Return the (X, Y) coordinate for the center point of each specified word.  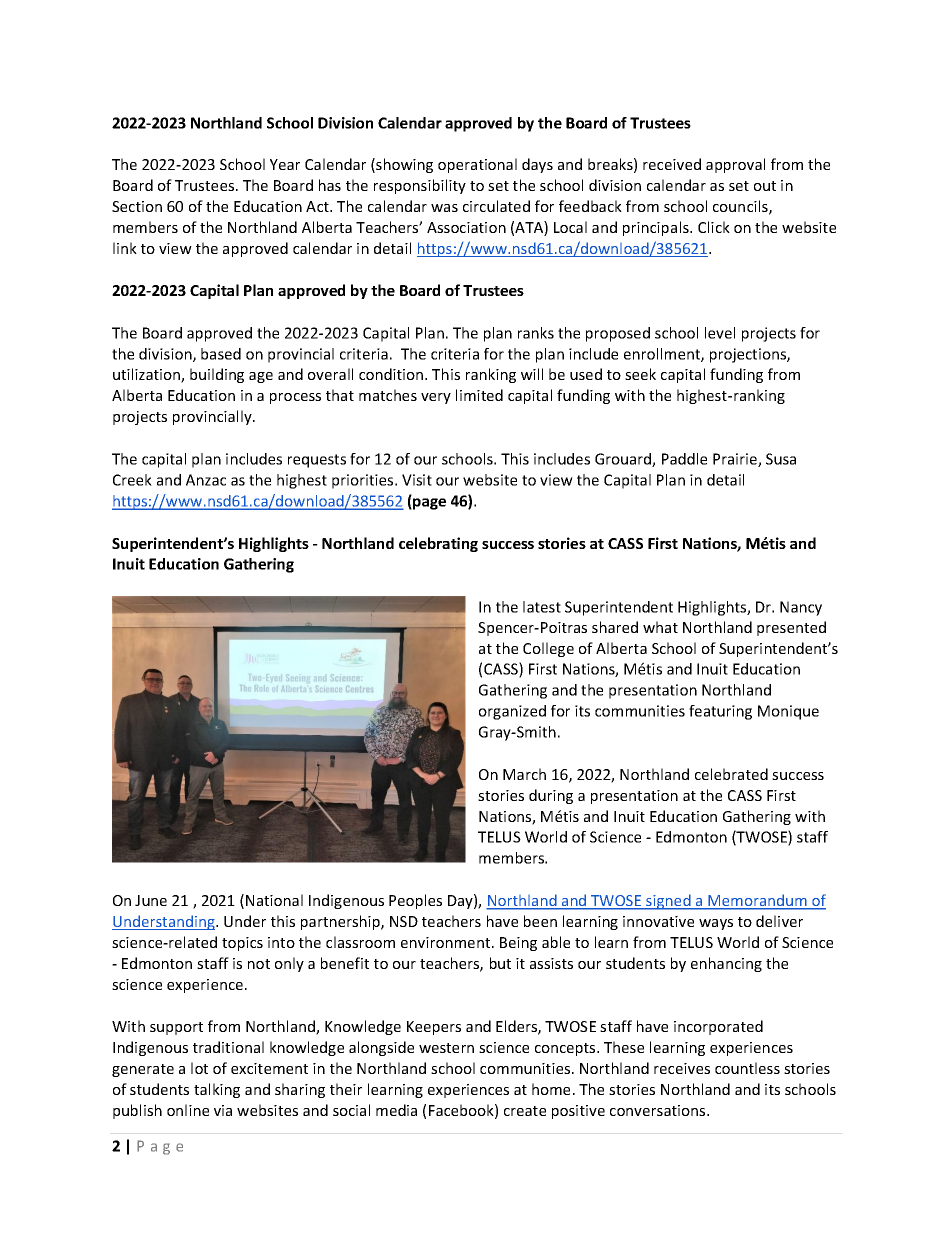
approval (735, 165)
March (524, 774)
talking (217, 1090)
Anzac (206, 480)
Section (137, 206)
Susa (781, 459)
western (446, 1048)
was (444, 208)
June (151, 900)
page (428, 504)
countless (747, 1068)
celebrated (731, 774)
